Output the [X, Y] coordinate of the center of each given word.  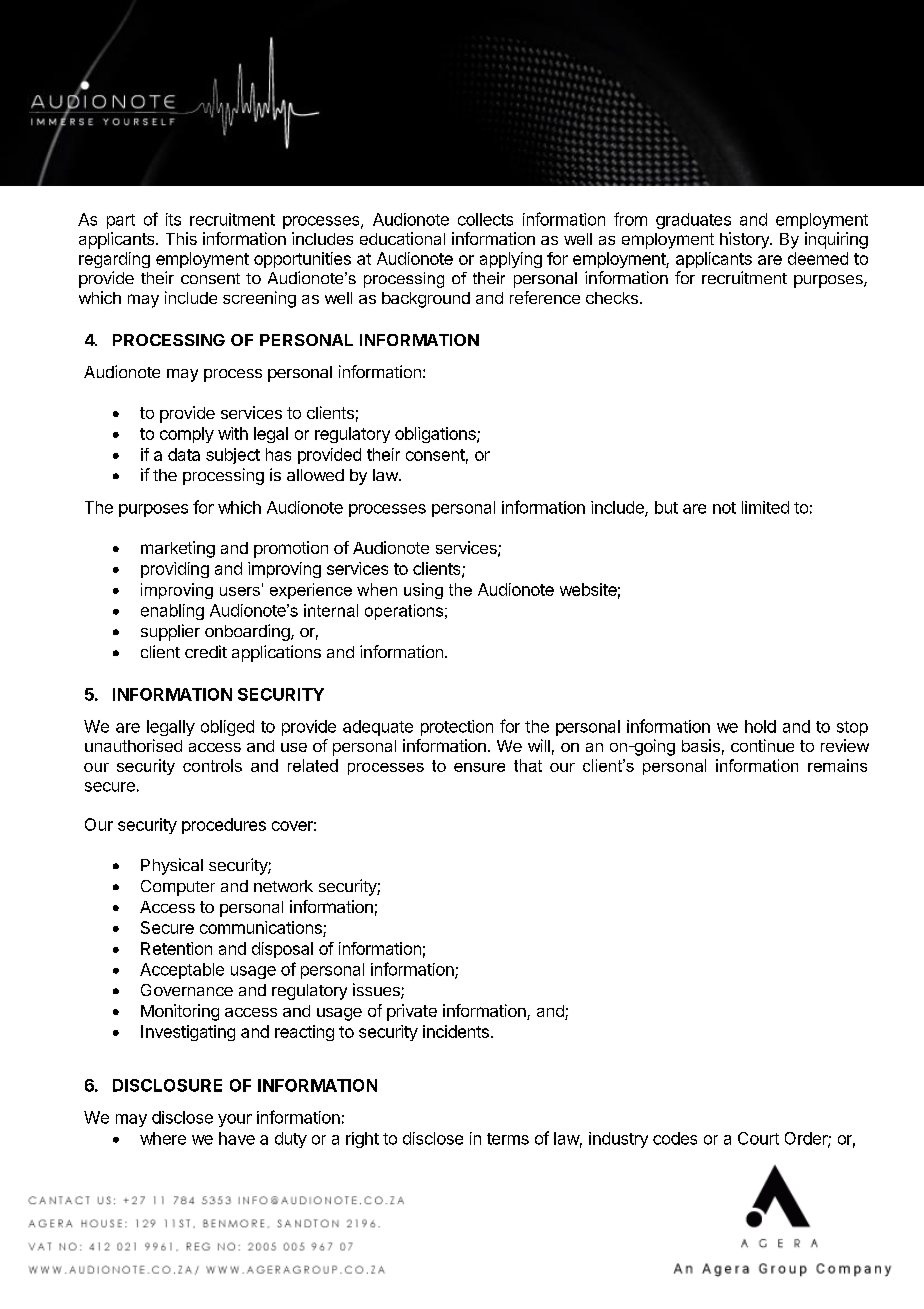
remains [837, 765]
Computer [178, 888]
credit [206, 651]
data [184, 454]
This [181, 238]
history [745, 240]
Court [758, 1138]
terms [508, 1139]
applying [511, 260]
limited [765, 507]
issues [377, 991]
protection [457, 728]
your [235, 1120]
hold [760, 726]
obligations [436, 435]
